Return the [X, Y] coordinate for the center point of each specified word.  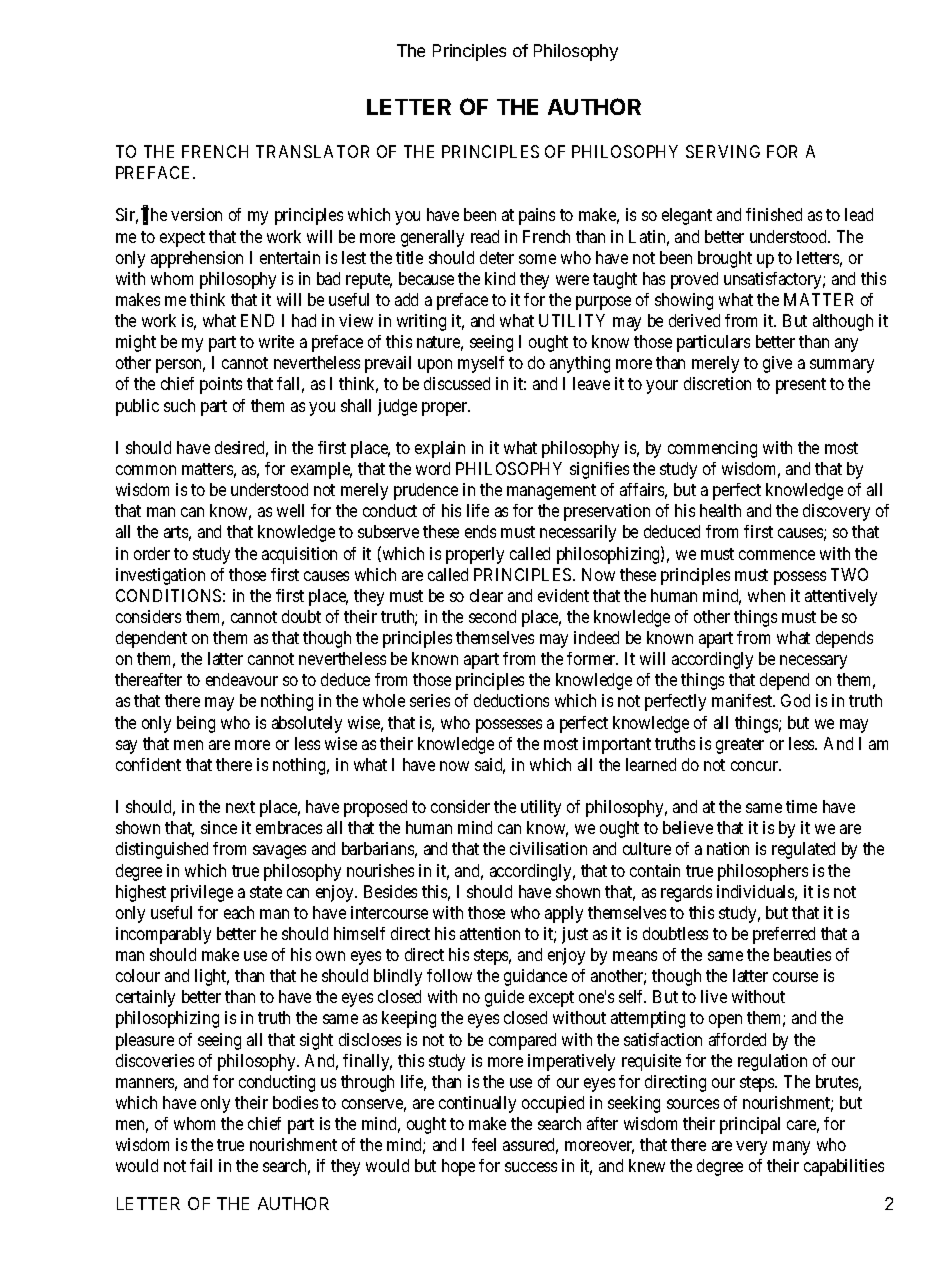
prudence [426, 491]
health [720, 510]
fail [201, 1165]
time [801, 806]
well [290, 510]
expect [182, 239]
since [219, 827]
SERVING [723, 151]
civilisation [548, 848]
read [485, 236]
